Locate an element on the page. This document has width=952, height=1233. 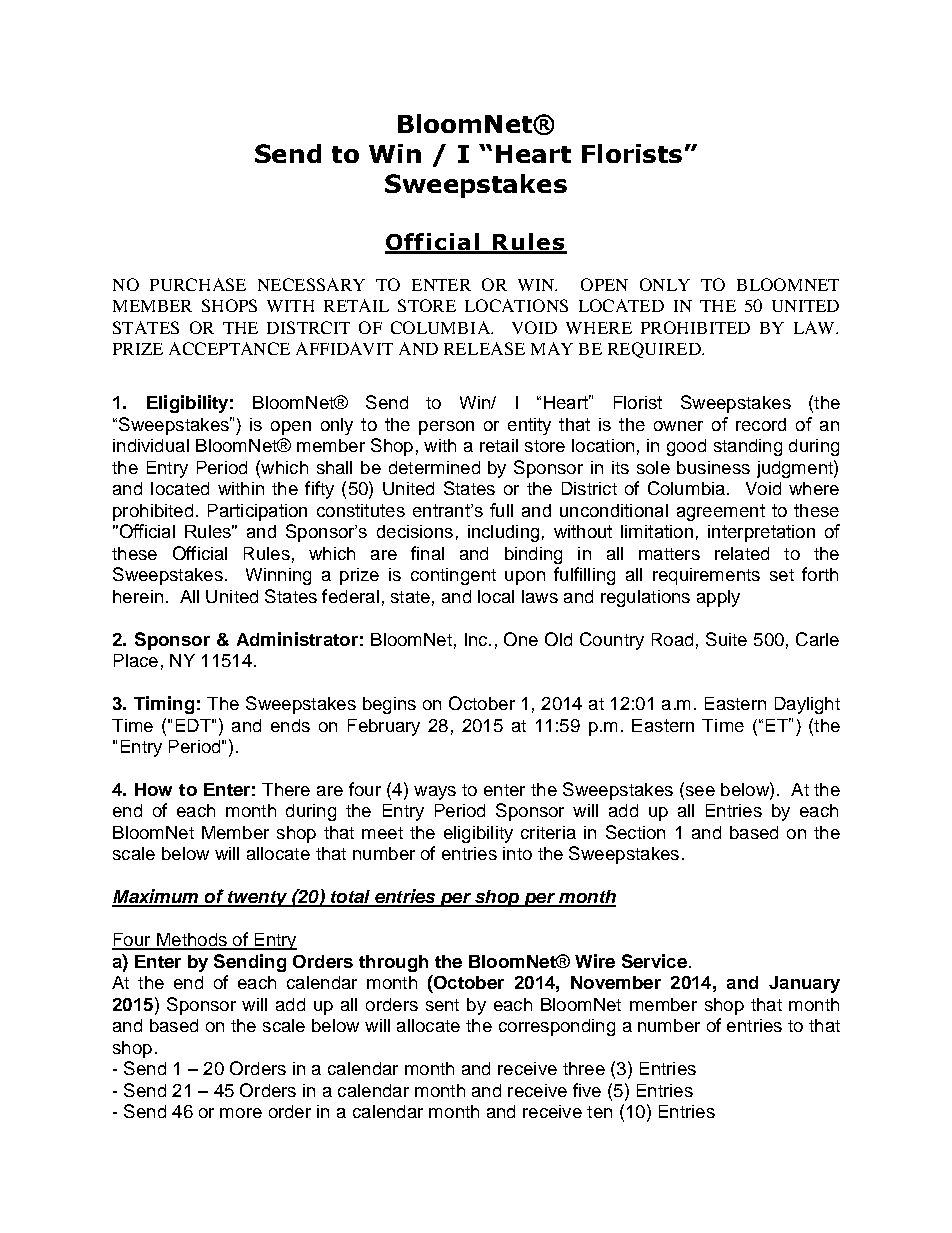
related is located at coordinates (742, 553).
